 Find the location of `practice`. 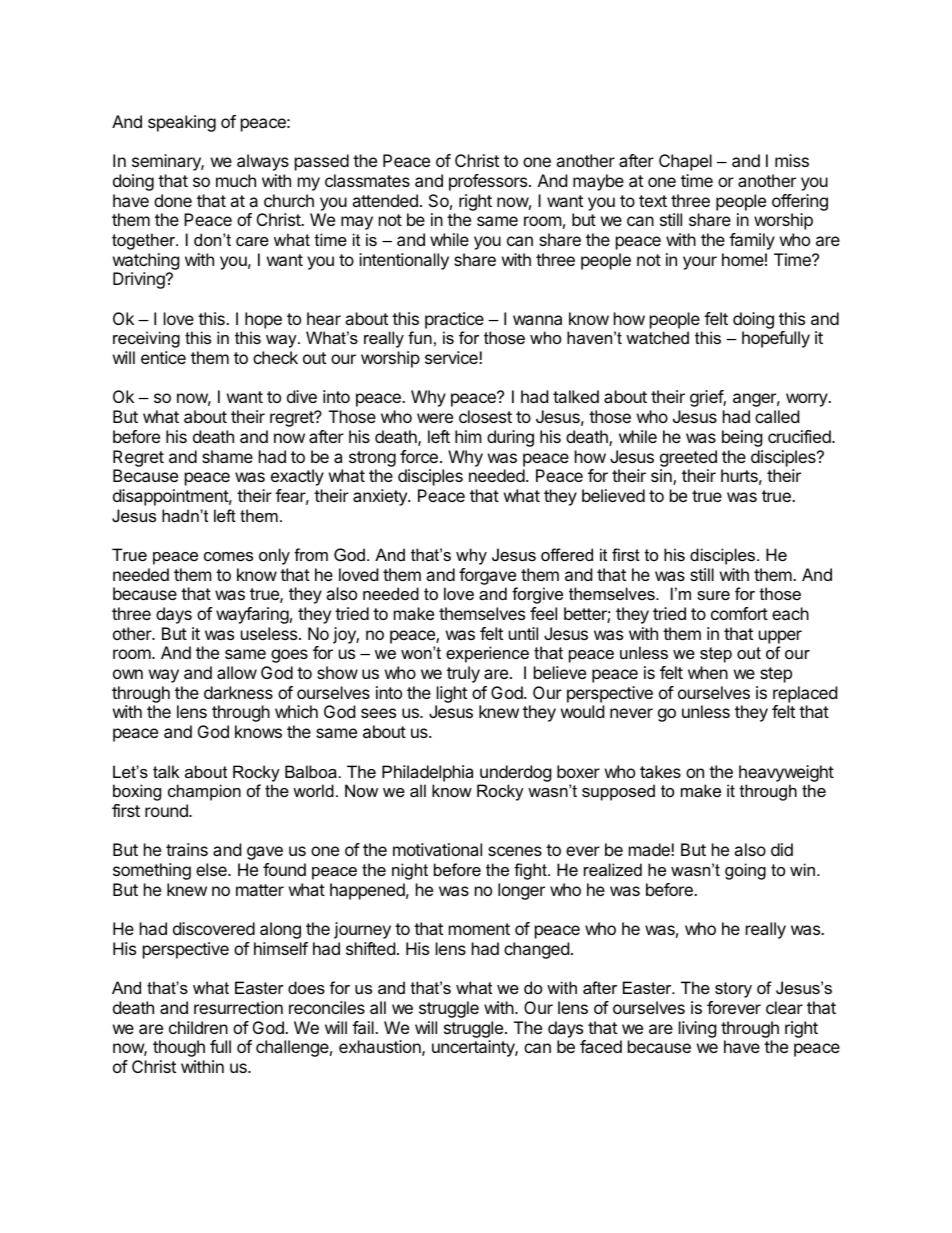

practice is located at coordinates (454, 320).
